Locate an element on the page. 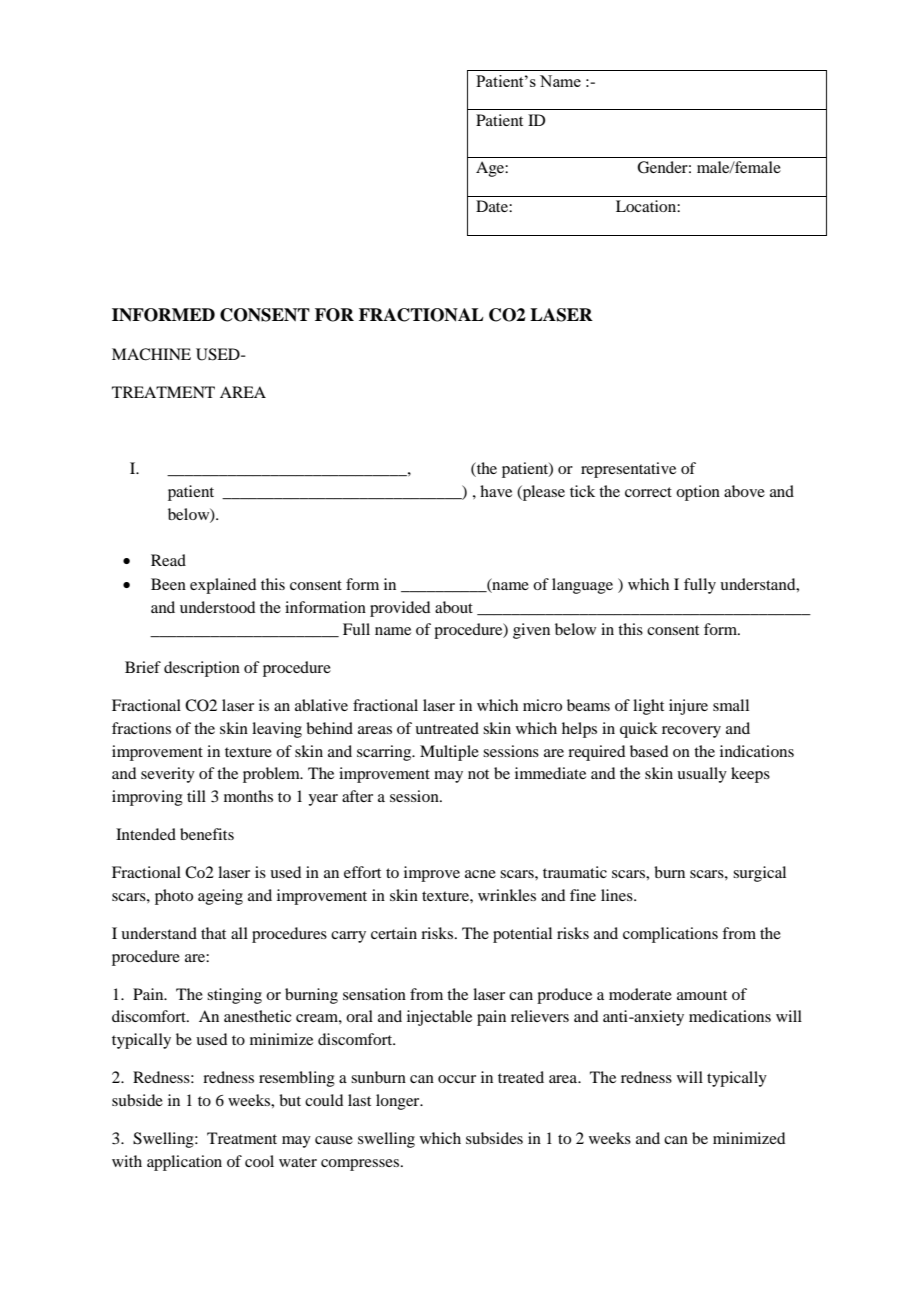 The height and width of the image is (1309, 924). application is located at coordinates (184, 1163).
